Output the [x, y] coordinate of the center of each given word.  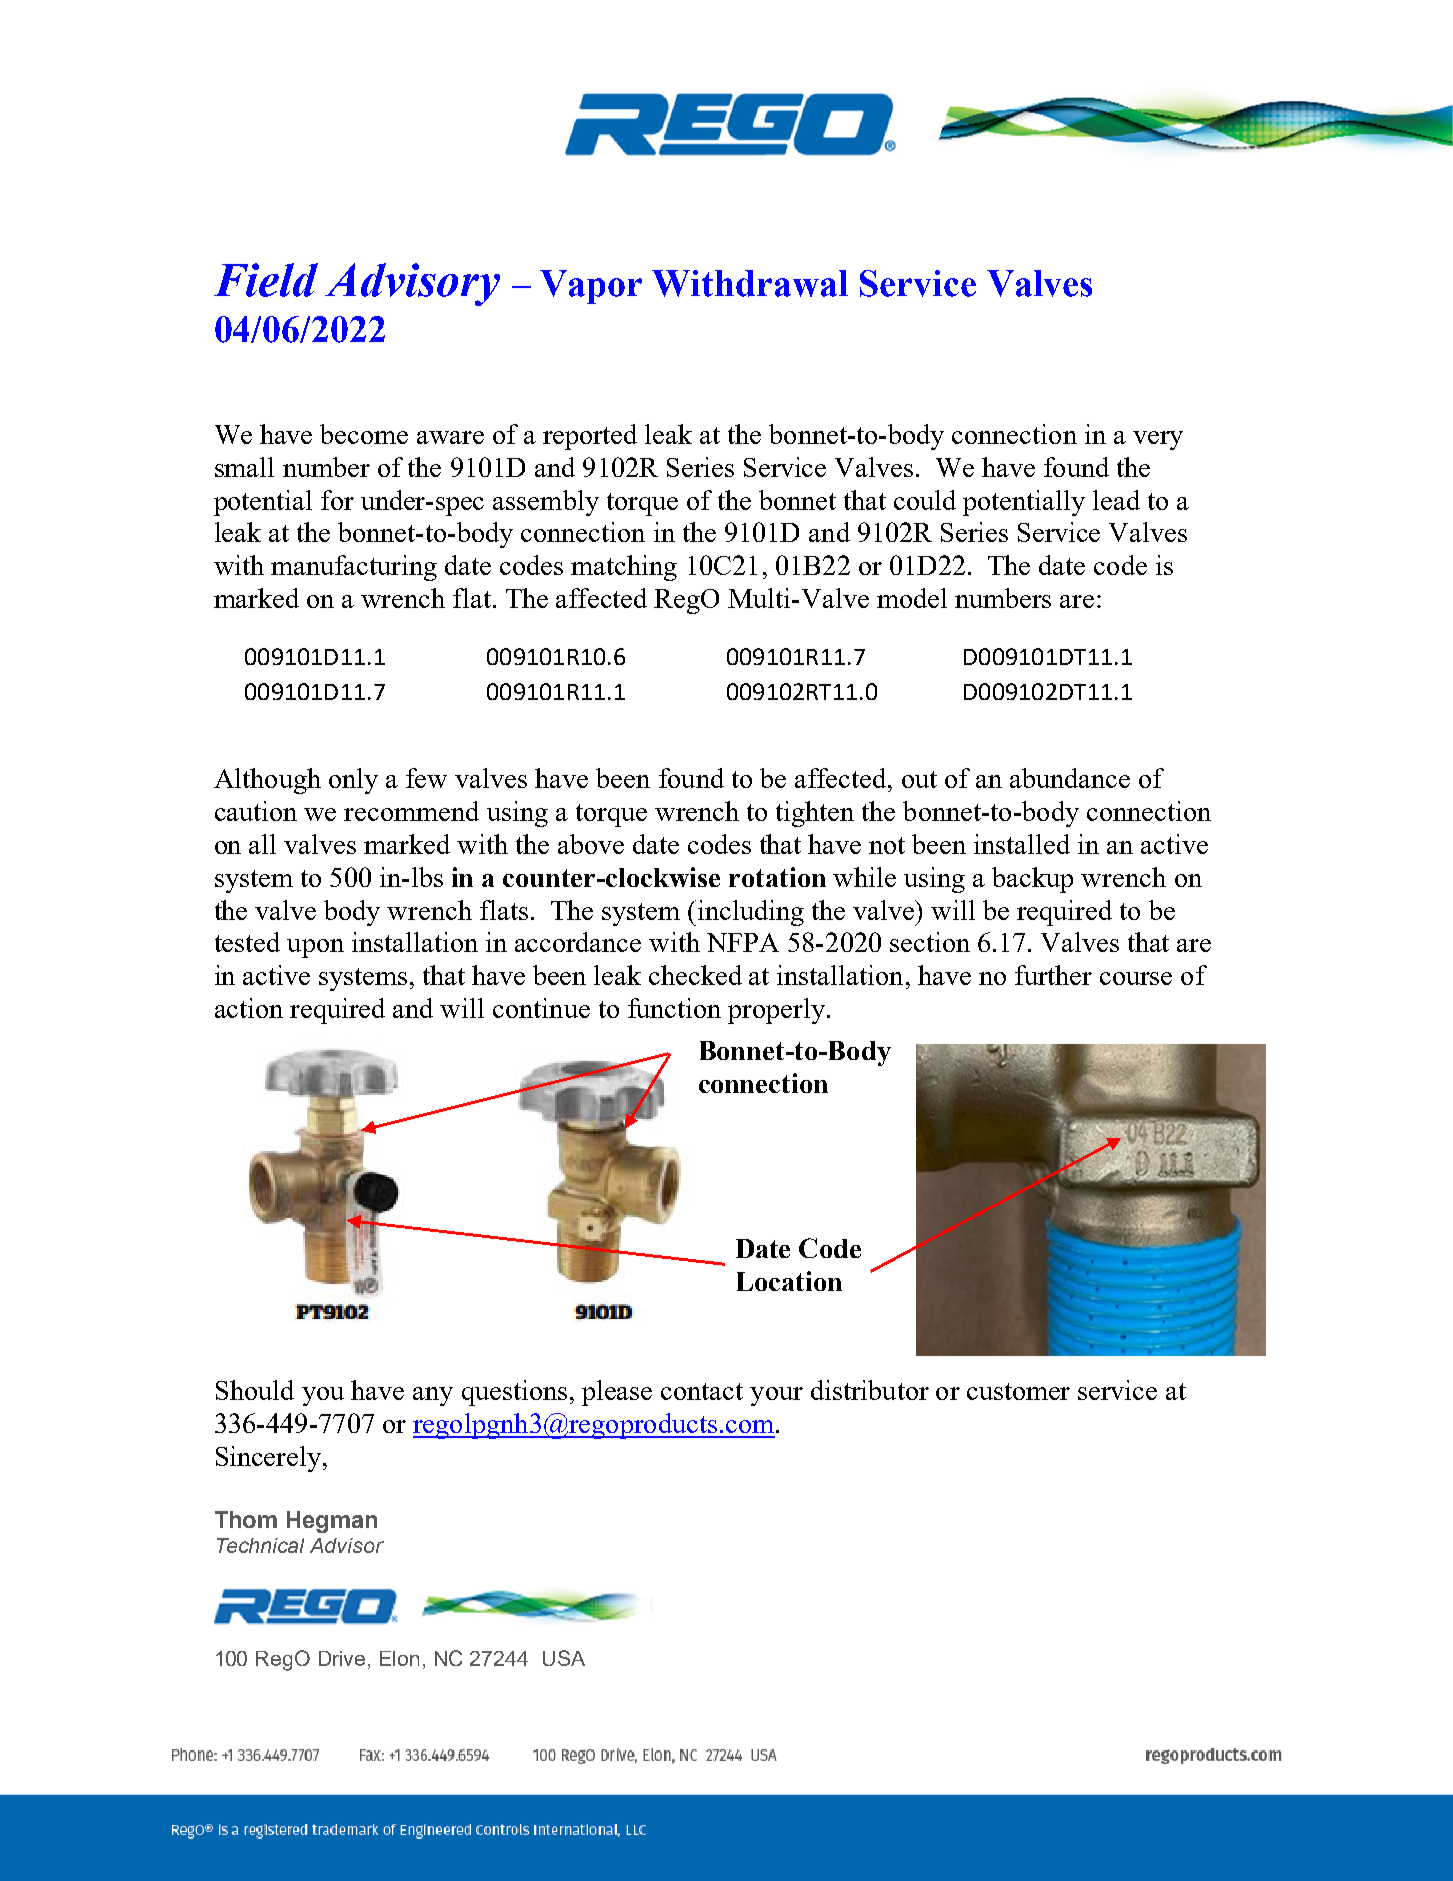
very [1158, 440]
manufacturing [354, 568]
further [1053, 975]
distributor [870, 1390]
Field [266, 280]
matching [624, 568]
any [433, 1396]
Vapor [591, 287]
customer [1018, 1391]
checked [695, 975]
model [912, 598]
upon [315, 948]
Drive [344, 1660]
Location [789, 1281]
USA [564, 1658]
